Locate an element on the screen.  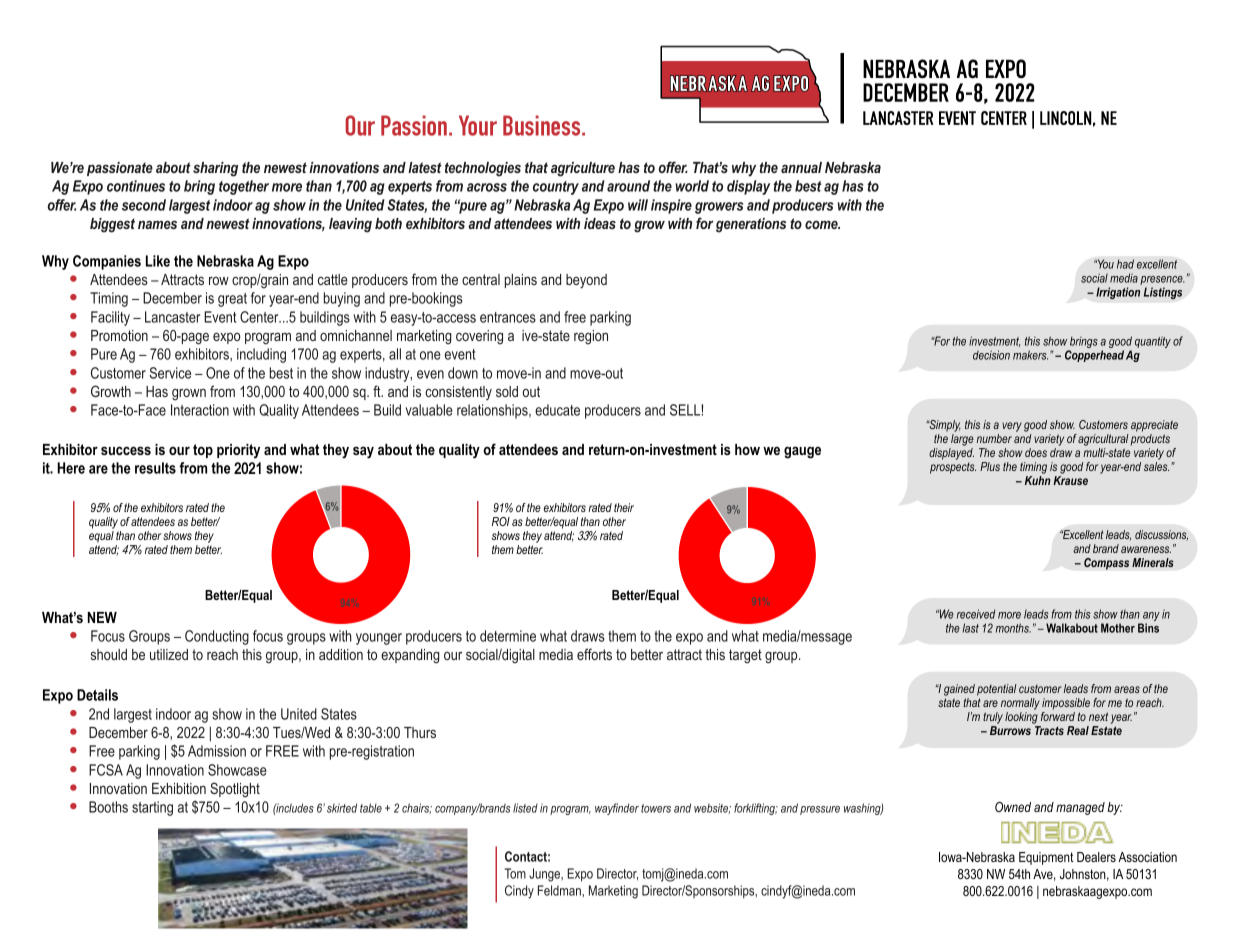
Service is located at coordinates (170, 373).
